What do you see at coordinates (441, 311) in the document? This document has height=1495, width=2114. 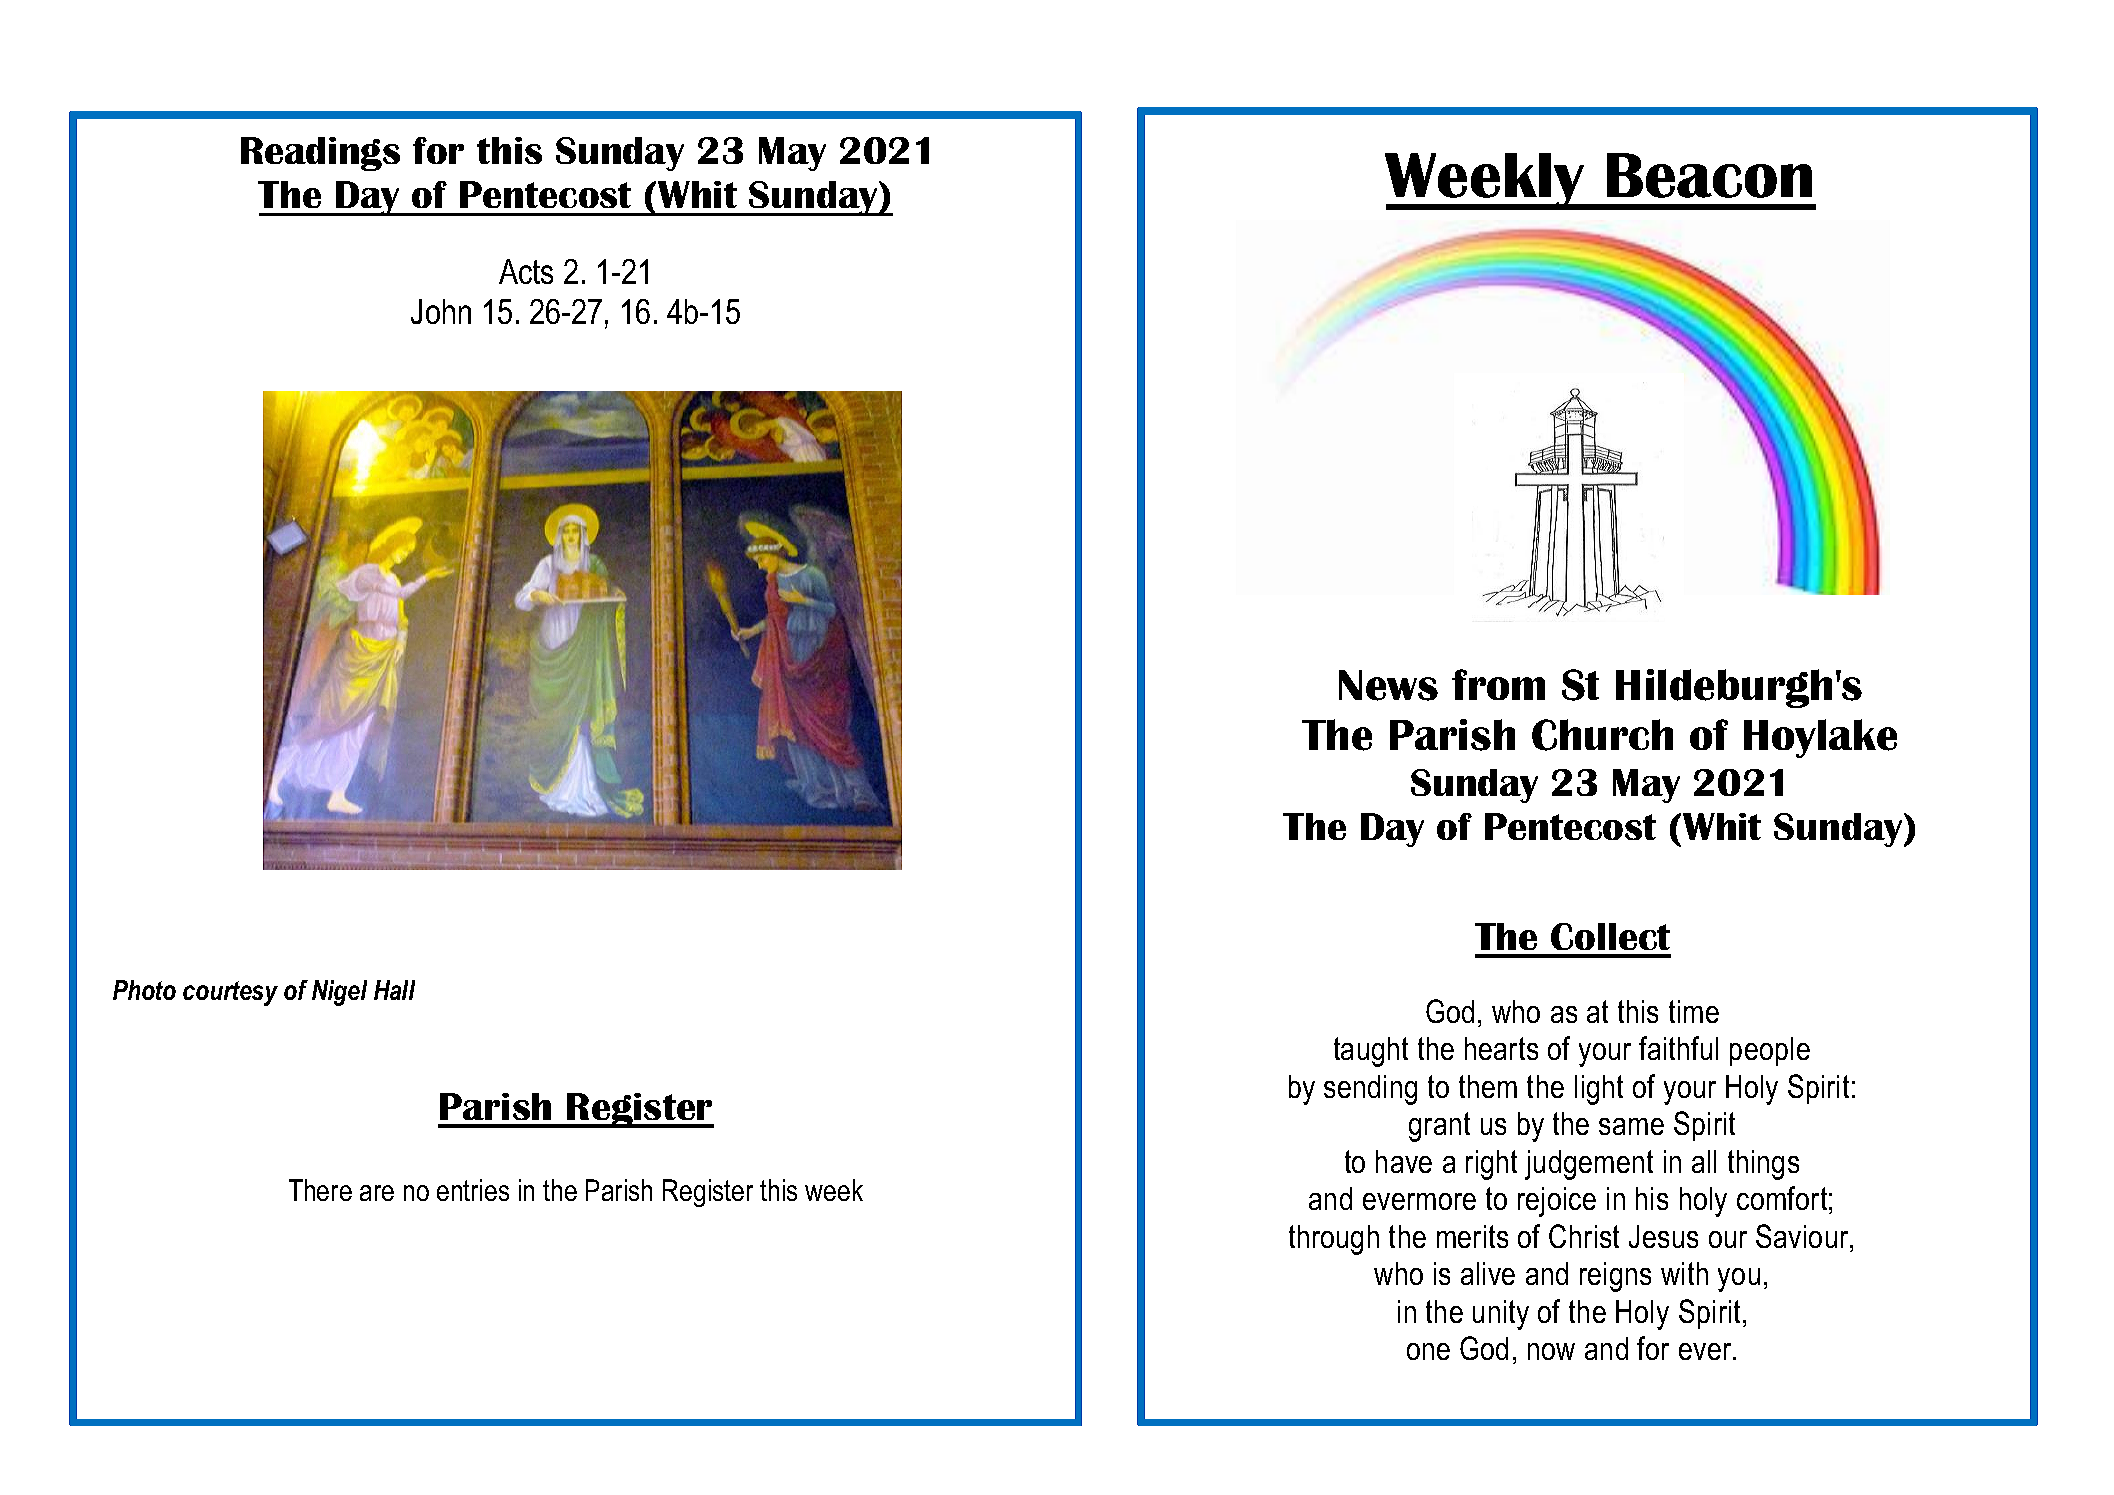 I see `John` at bounding box center [441, 311].
